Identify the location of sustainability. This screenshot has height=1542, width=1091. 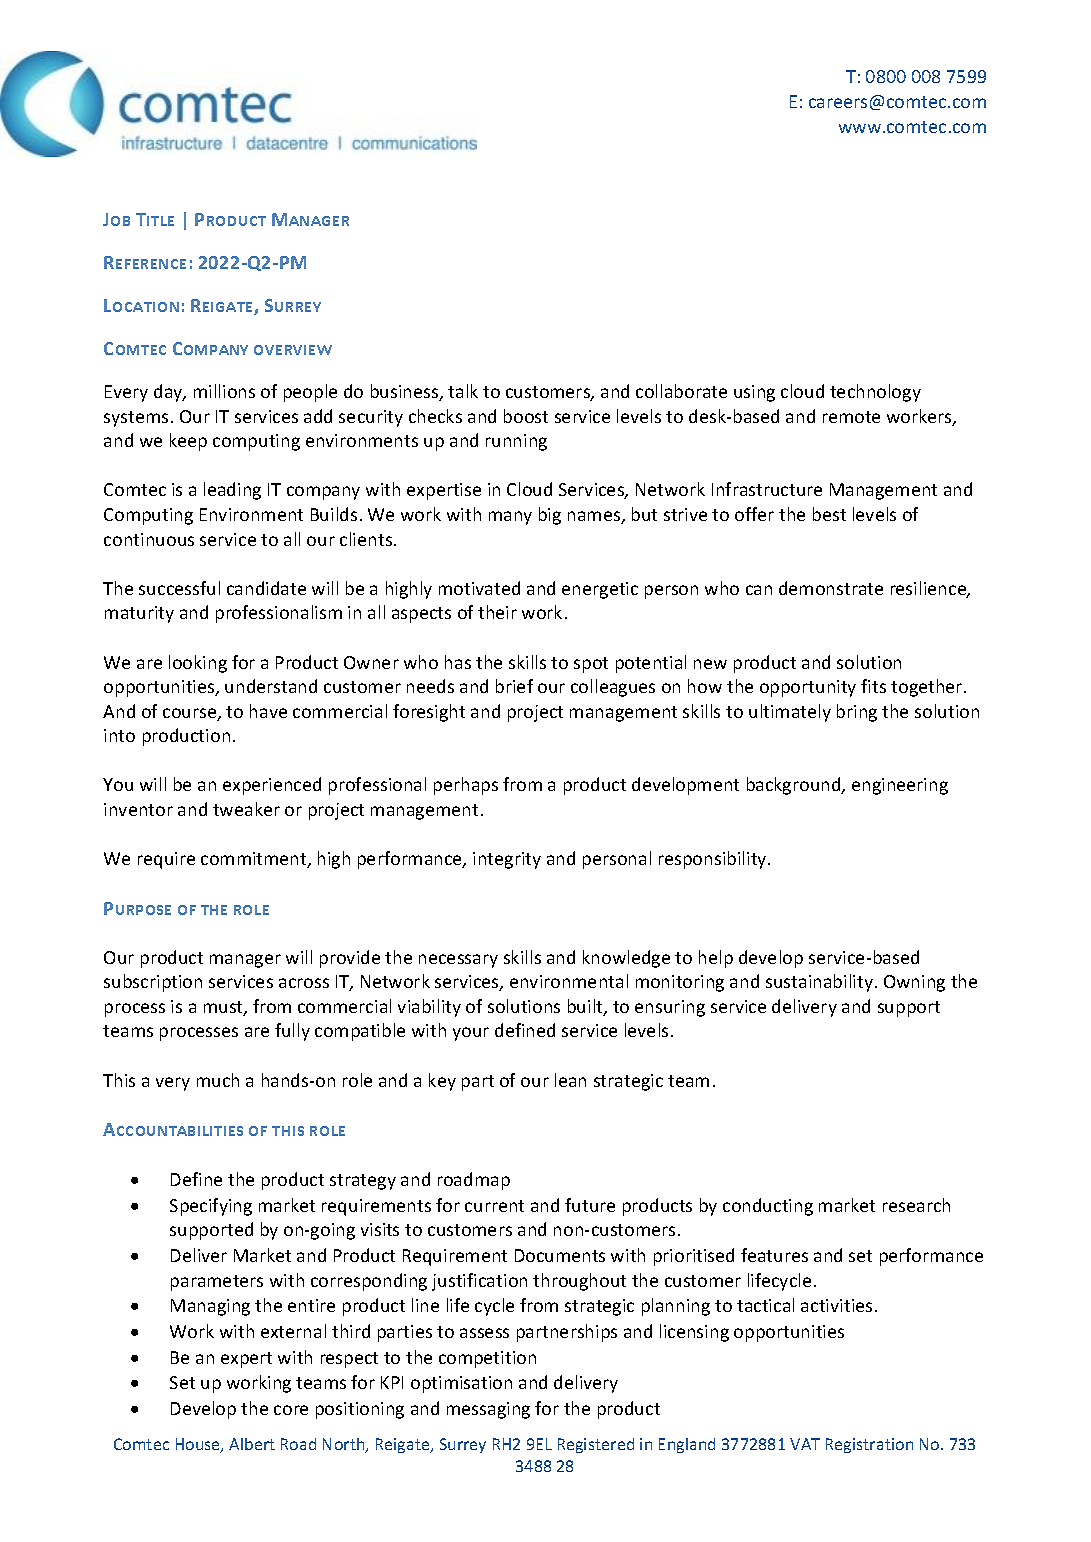
(819, 983).
